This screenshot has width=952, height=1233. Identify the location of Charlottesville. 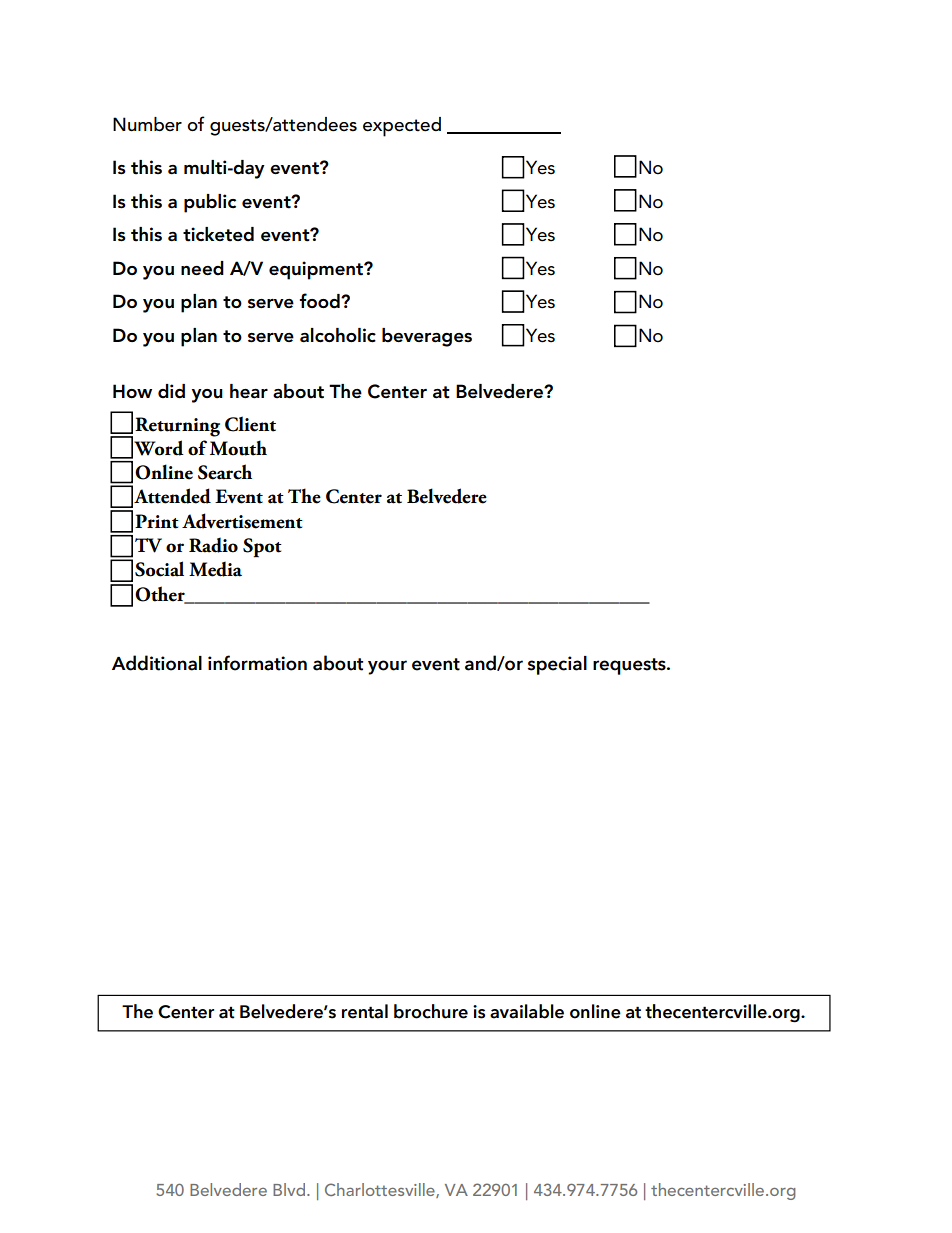
(381, 1190).
